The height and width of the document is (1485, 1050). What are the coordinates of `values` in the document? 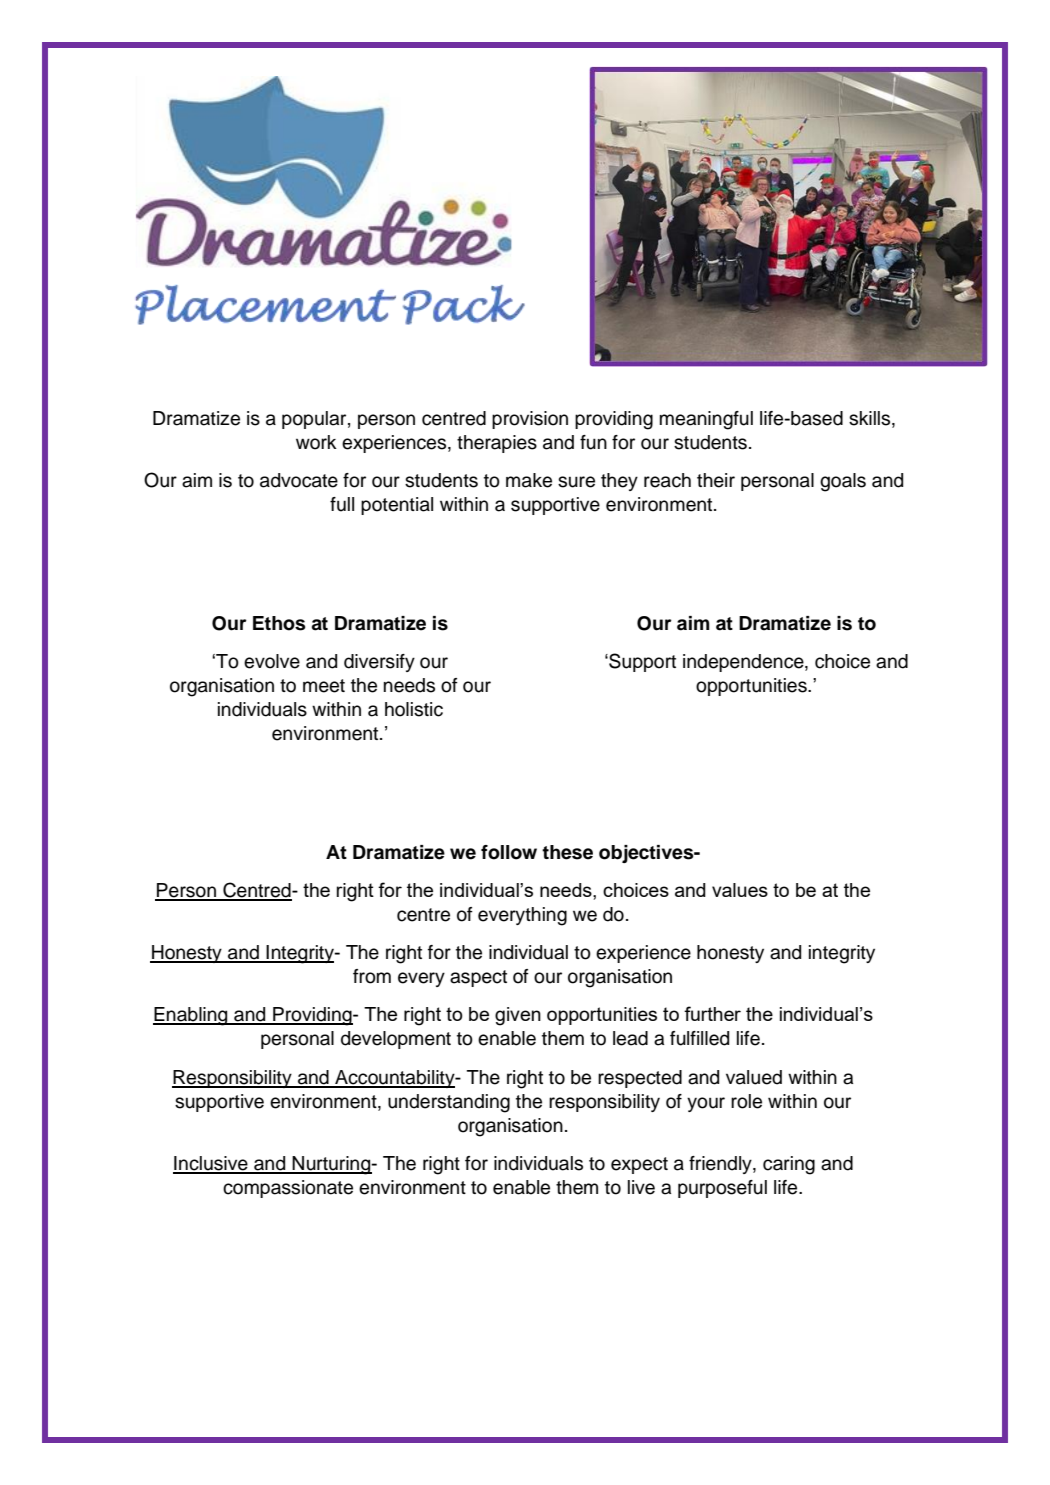 It's located at (740, 890).
